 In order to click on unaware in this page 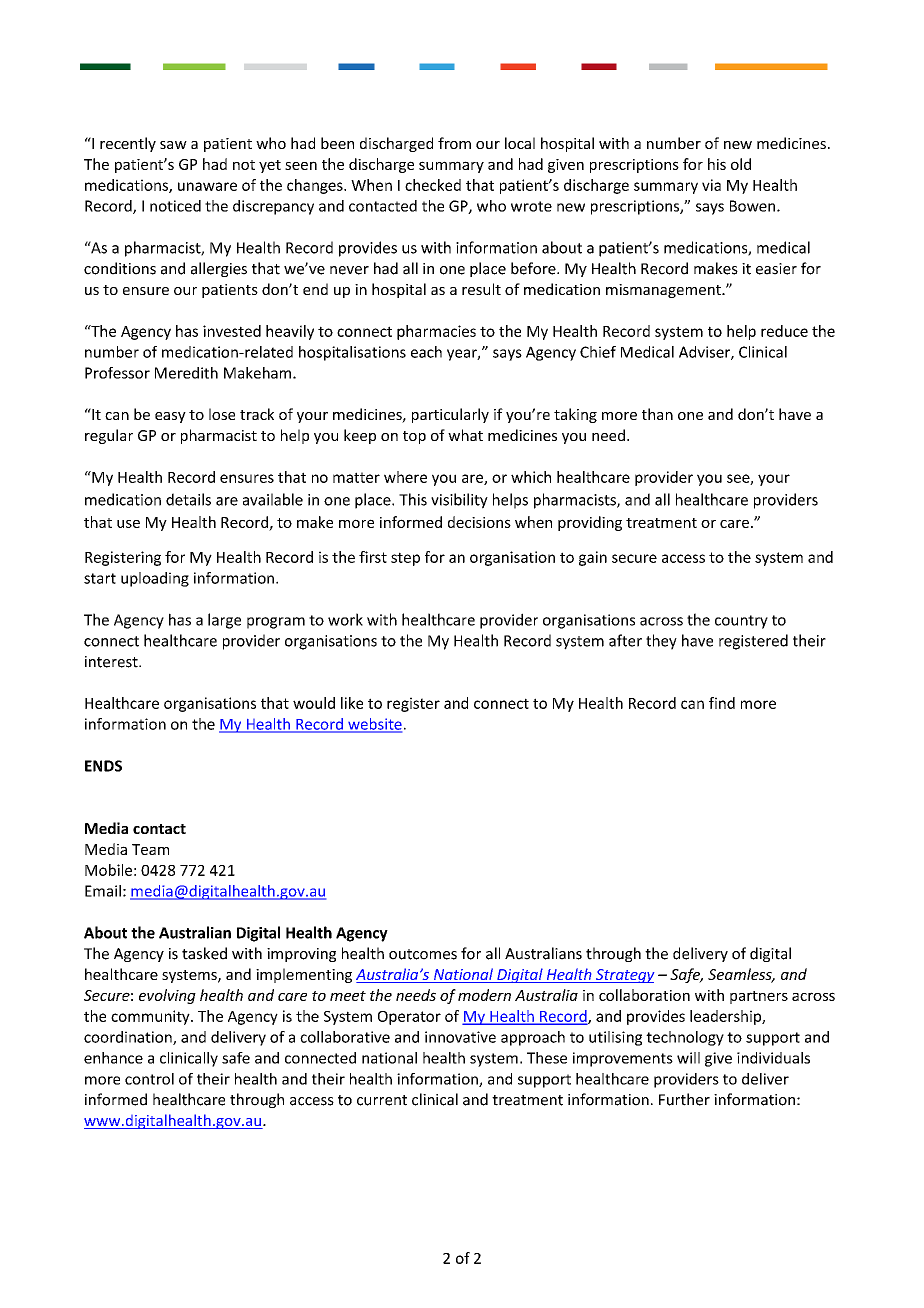, I will do `click(207, 186)`.
